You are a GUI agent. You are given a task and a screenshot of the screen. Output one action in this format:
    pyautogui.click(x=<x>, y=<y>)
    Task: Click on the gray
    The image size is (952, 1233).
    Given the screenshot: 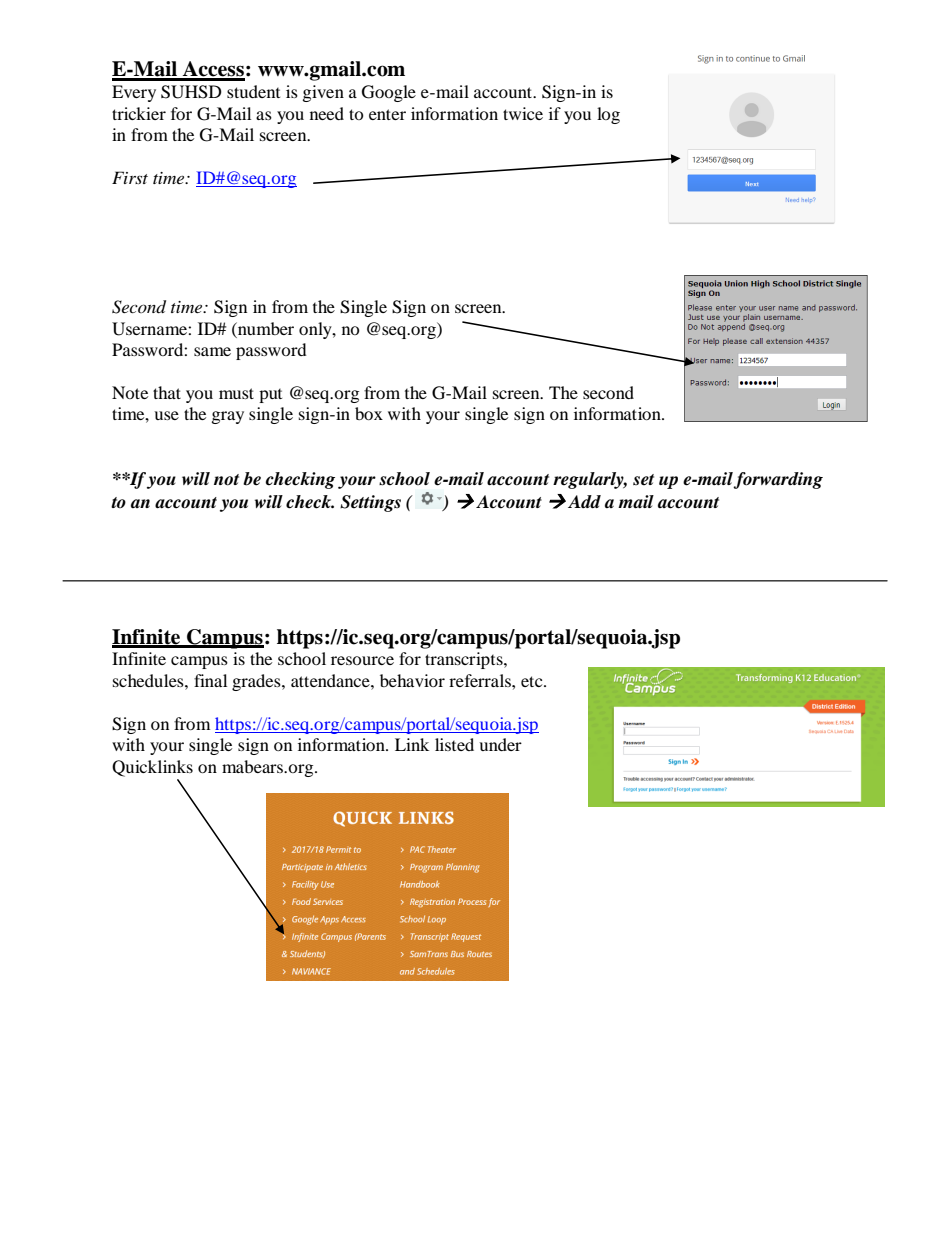 What is the action you would take?
    pyautogui.click(x=228, y=417)
